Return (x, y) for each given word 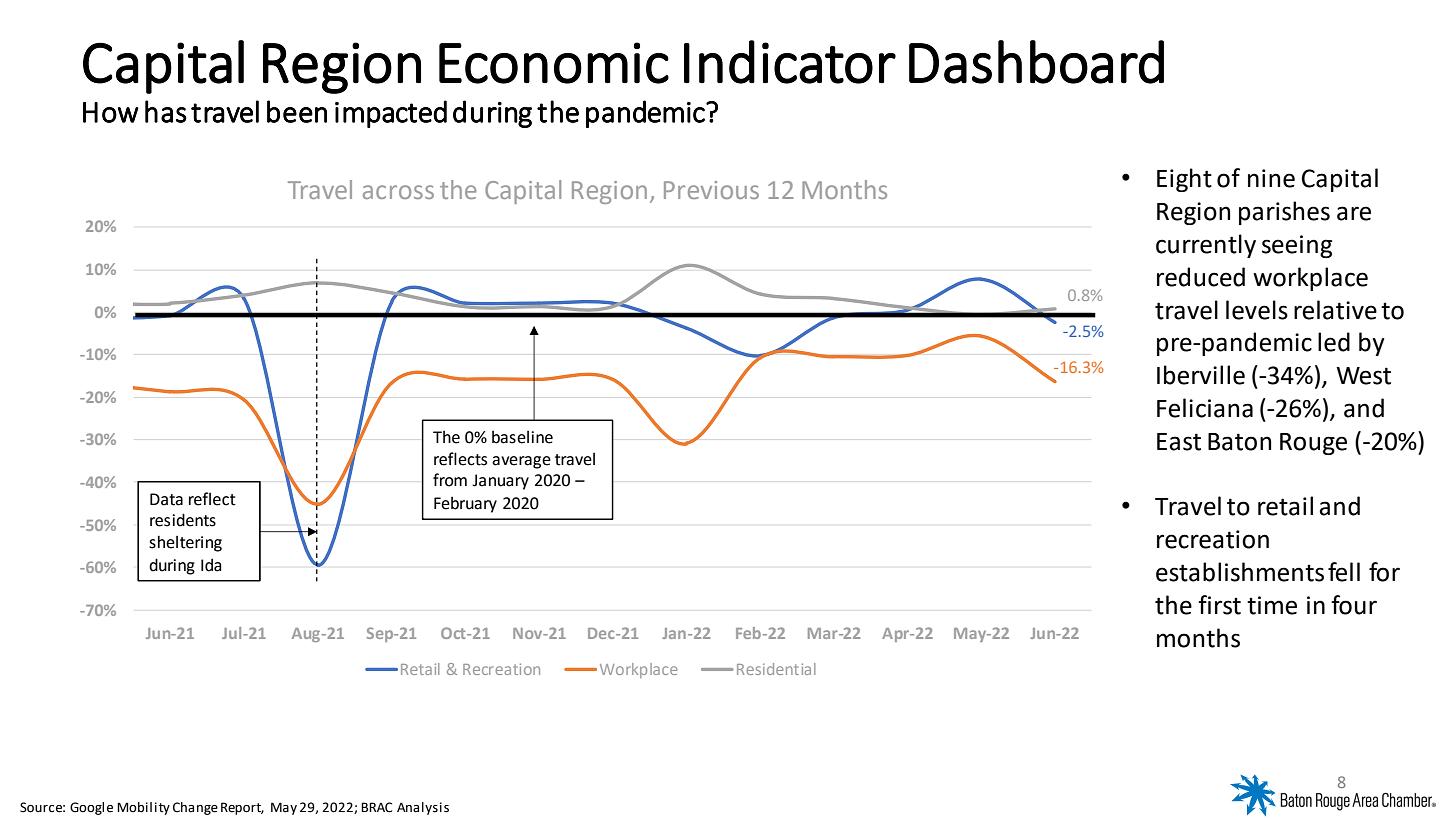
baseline (522, 437)
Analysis (423, 808)
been (297, 111)
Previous (711, 190)
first (1219, 605)
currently (1206, 246)
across (398, 192)
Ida (211, 565)
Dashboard (1036, 62)
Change (195, 808)
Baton (1239, 442)
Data (166, 499)
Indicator (790, 62)
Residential (776, 669)
